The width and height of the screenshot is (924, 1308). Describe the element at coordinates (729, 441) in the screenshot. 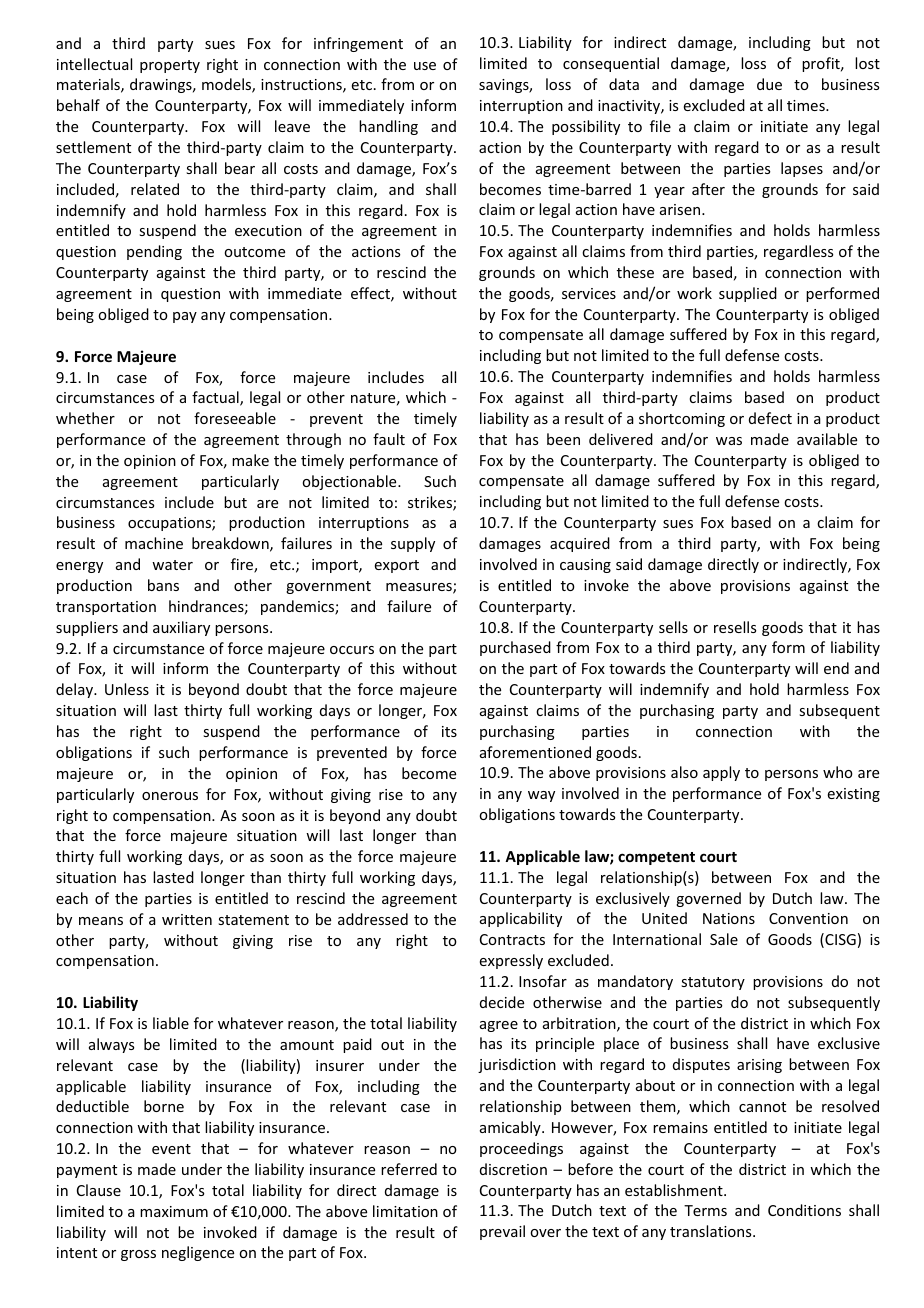

I see `was` at that location.
